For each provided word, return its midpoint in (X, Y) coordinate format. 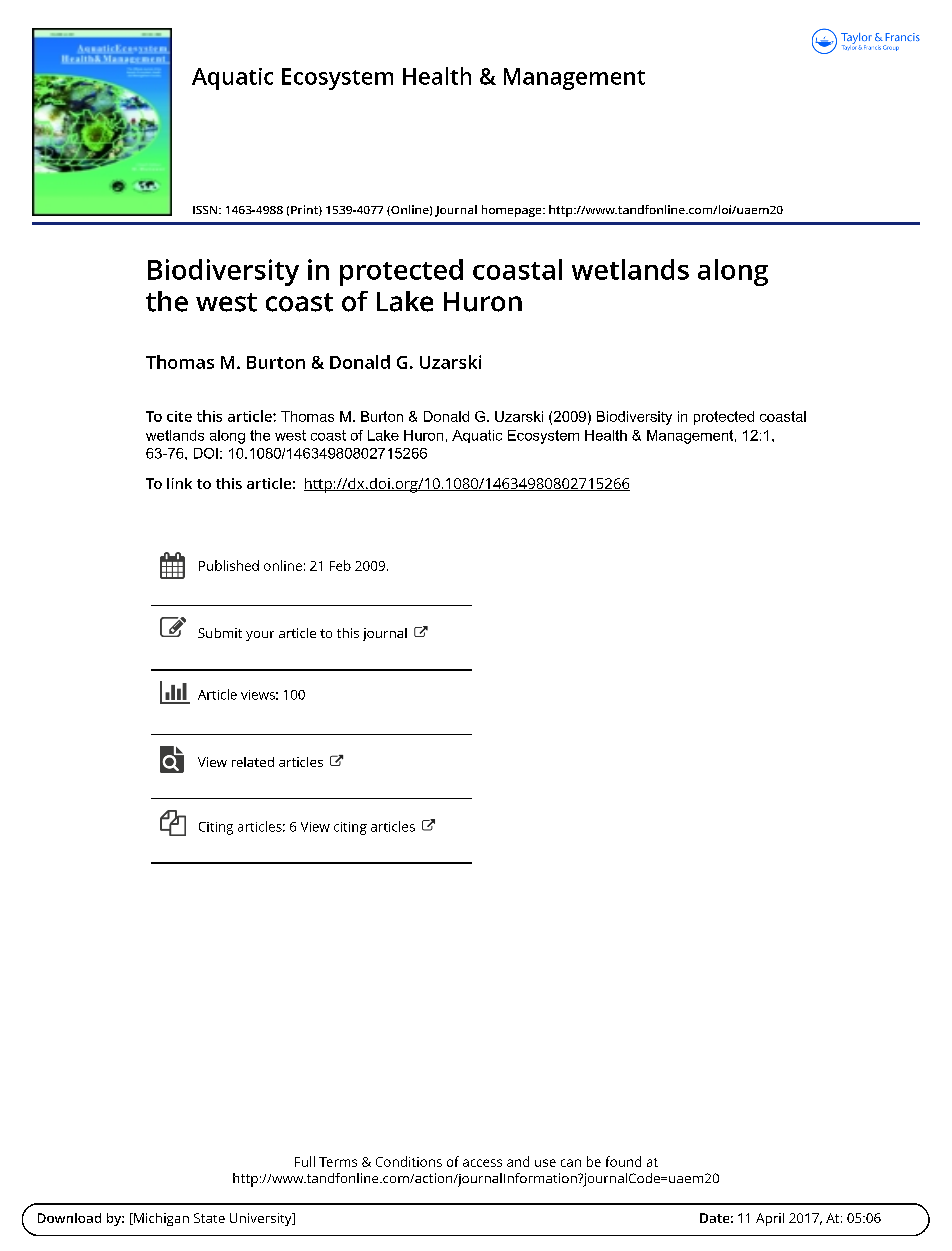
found (623, 1161)
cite (179, 416)
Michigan (160, 1219)
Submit (220, 633)
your (260, 636)
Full (305, 1161)
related (253, 762)
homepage (513, 211)
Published (229, 565)
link (179, 483)
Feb (340, 565)
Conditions (409, 1161)
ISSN (206, 210)
